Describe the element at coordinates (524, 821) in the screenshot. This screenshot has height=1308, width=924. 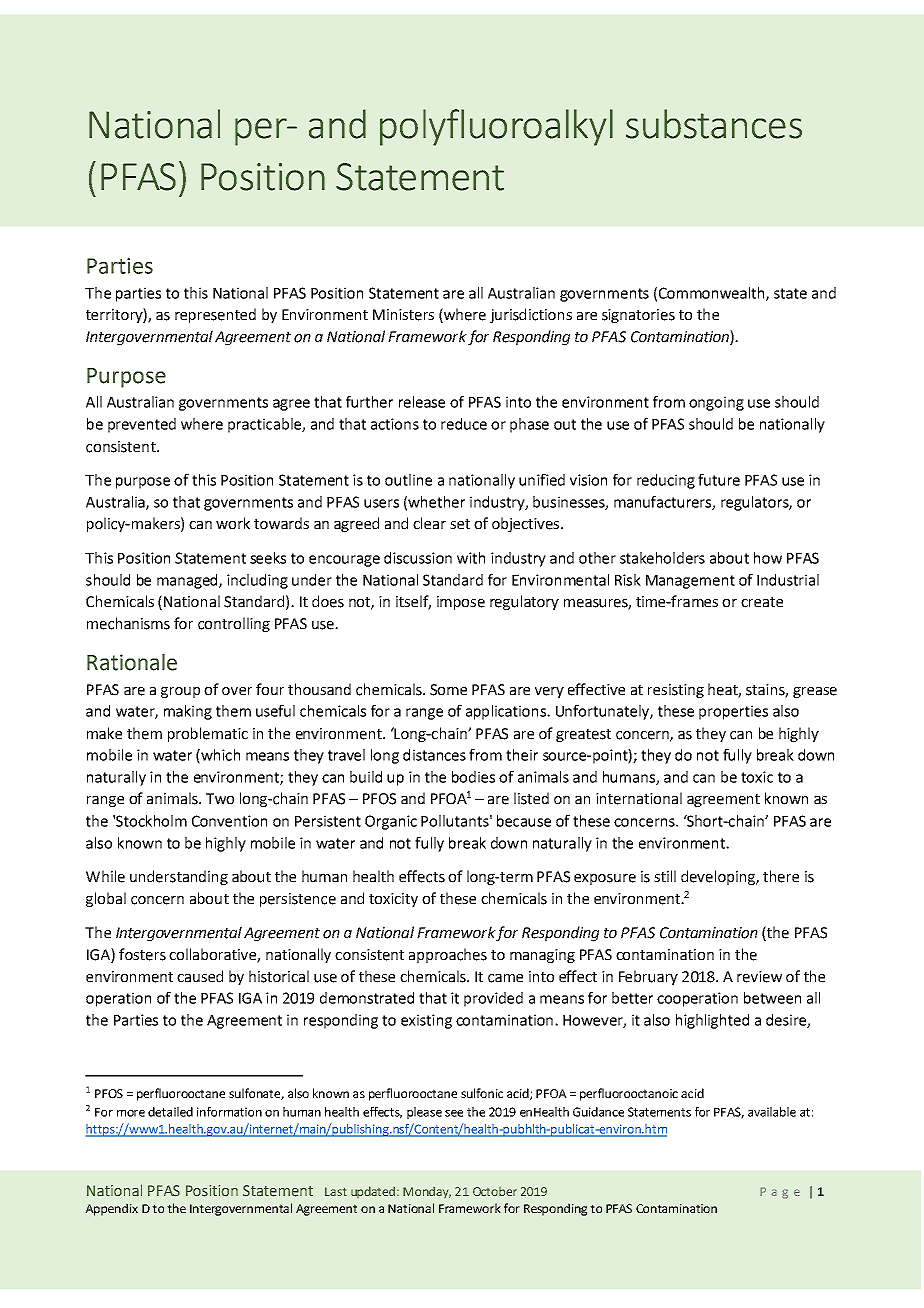
I see `because` at that location.
